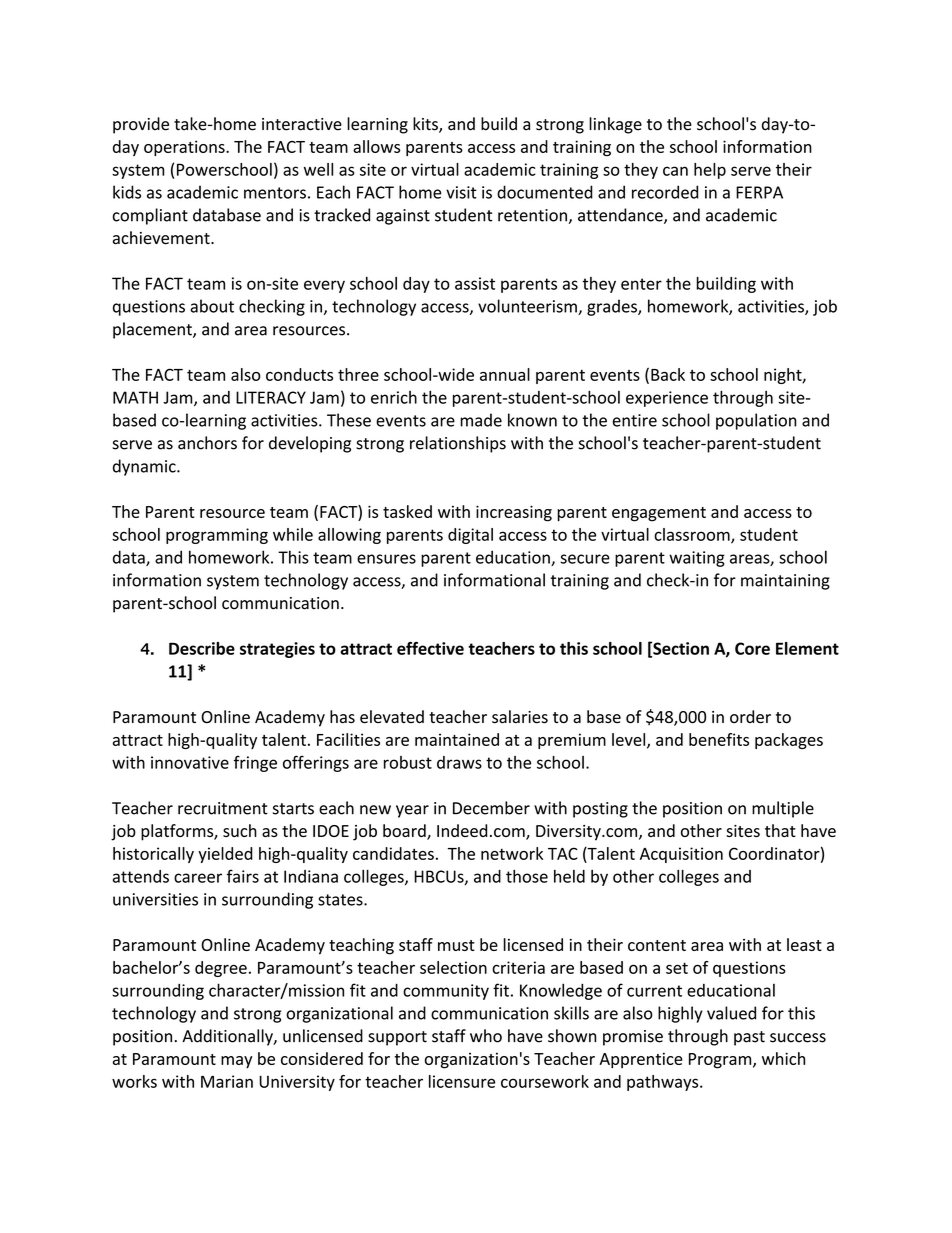 Image resolution: width=952 pixels, height=1233 pixels. Describe the element at coordinates (141, 125) in the image. I see `provide` at that location.
